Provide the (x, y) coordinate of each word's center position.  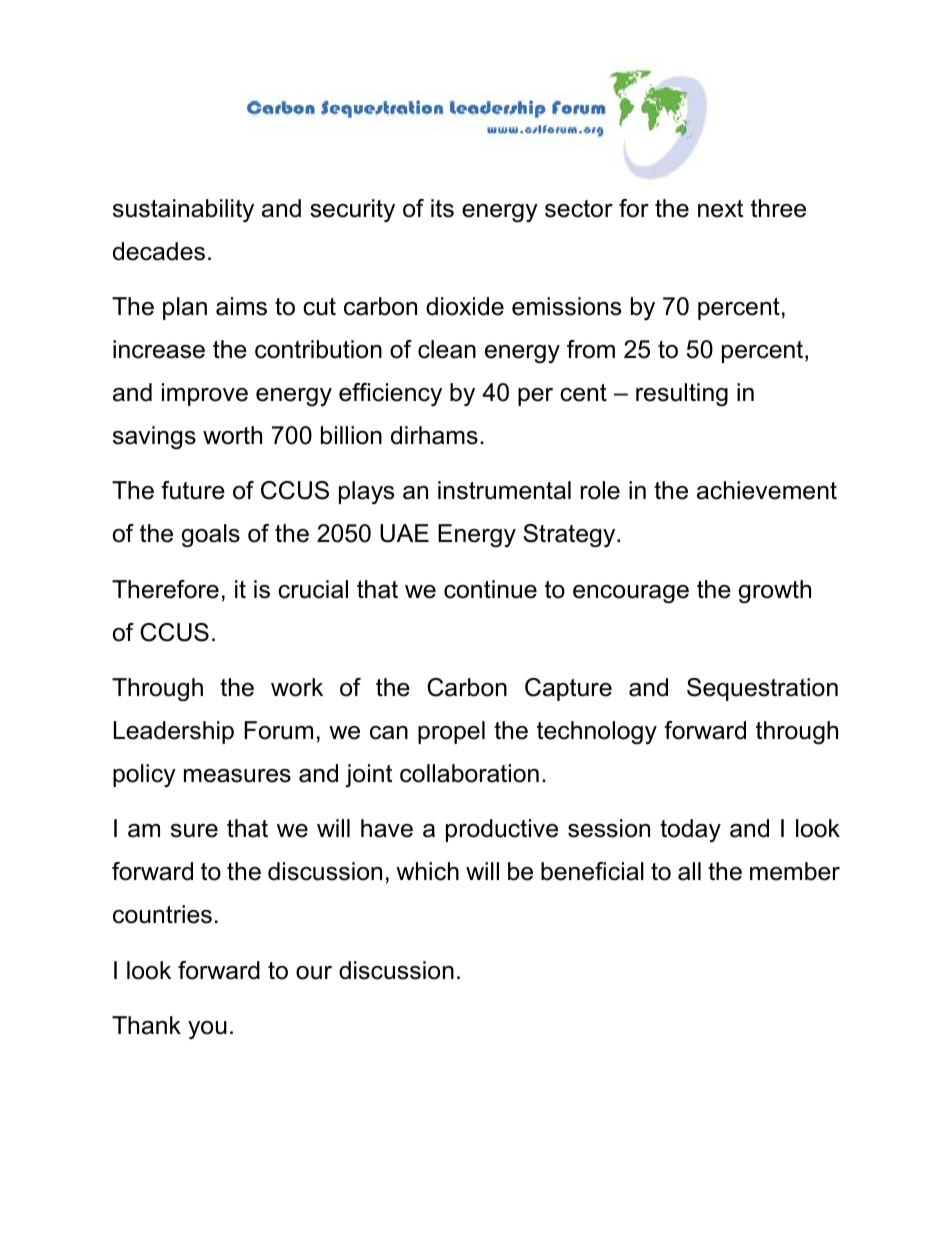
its (442, 208)
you (207, 1030)
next (720, 209)
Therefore (165, 589)
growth (775, 592)
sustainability (183, 210)
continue (490, 589)
